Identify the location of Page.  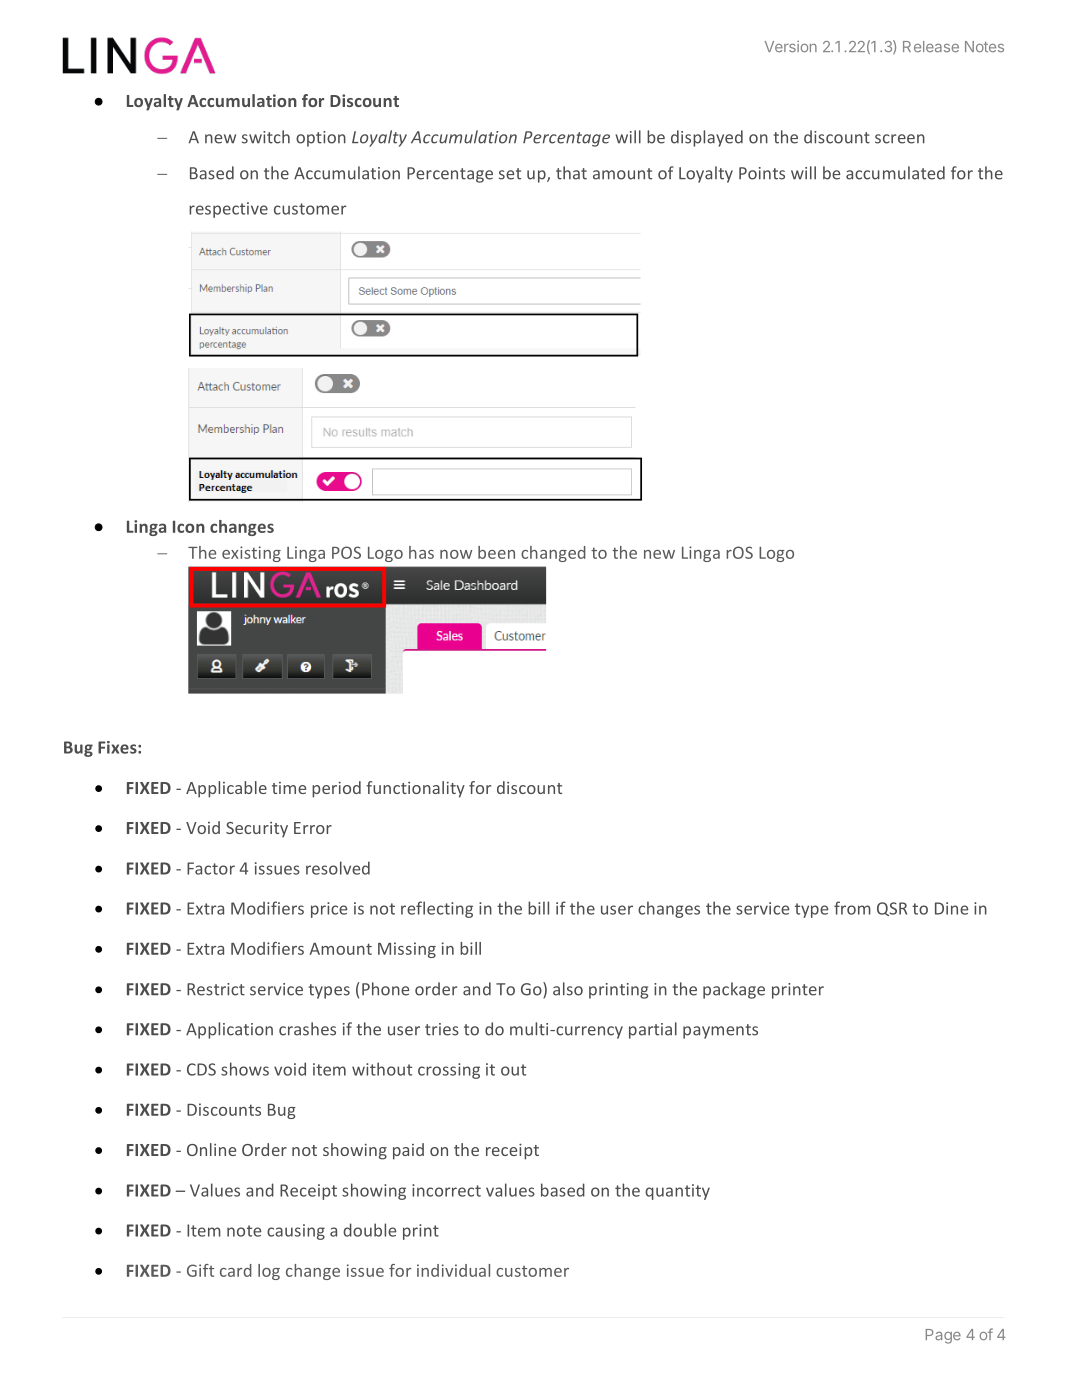
(943, 1336).
